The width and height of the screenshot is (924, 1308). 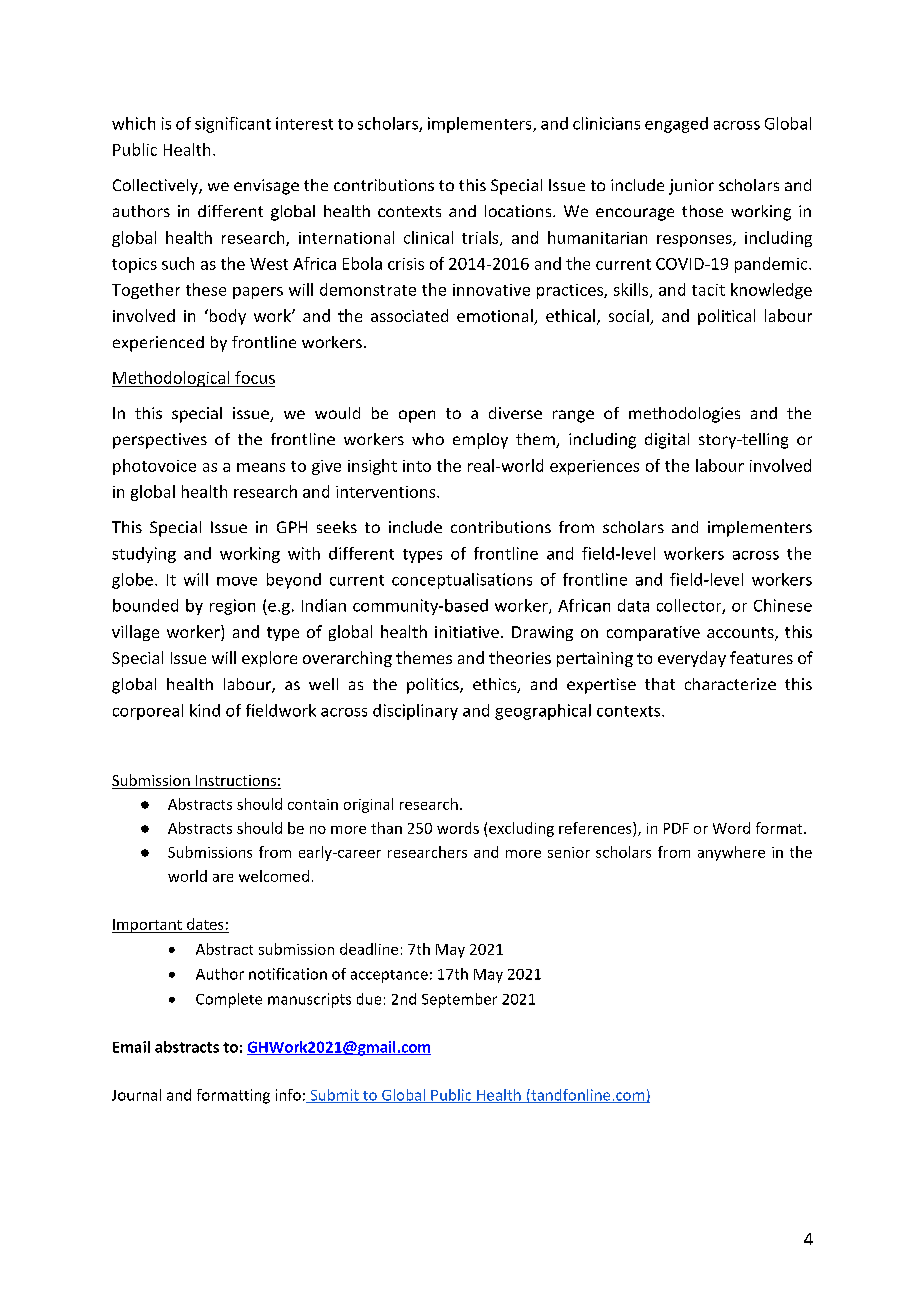 What do you see at coordinates (136, 1095) in the screenshot?
I see `Journal` at bounding box center [136, 1095].
